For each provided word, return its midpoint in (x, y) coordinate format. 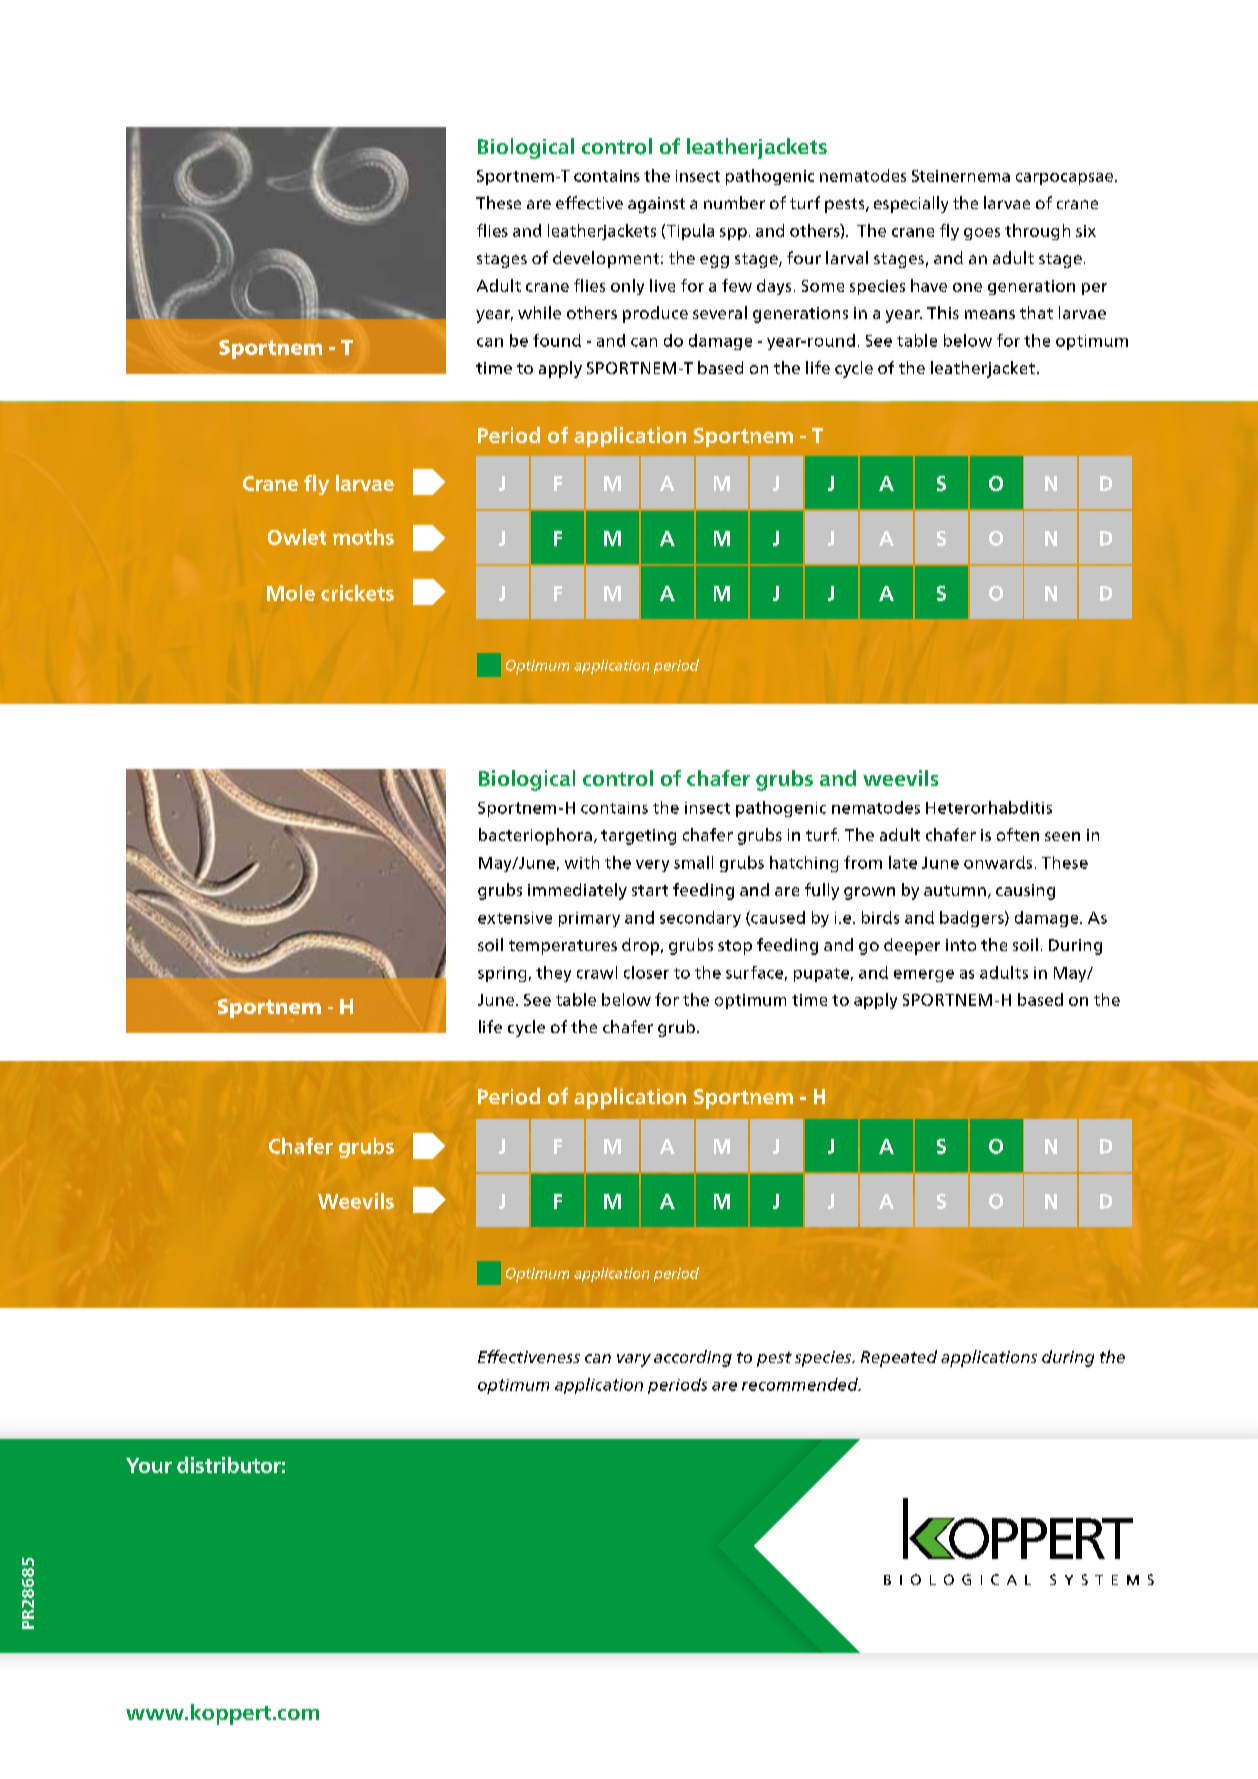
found (557, 340)
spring (502, 974)
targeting (638, 837)
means (990, 314)
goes (982, 234)
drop (642, 946)
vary (634, 1360)
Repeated (899, 1358)
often (1018, 834)
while (539, 312)
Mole (291, 593)
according (693, 1358)
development (607, 259)
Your (149, 1465)
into (961, 945)
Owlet (297, 537)
